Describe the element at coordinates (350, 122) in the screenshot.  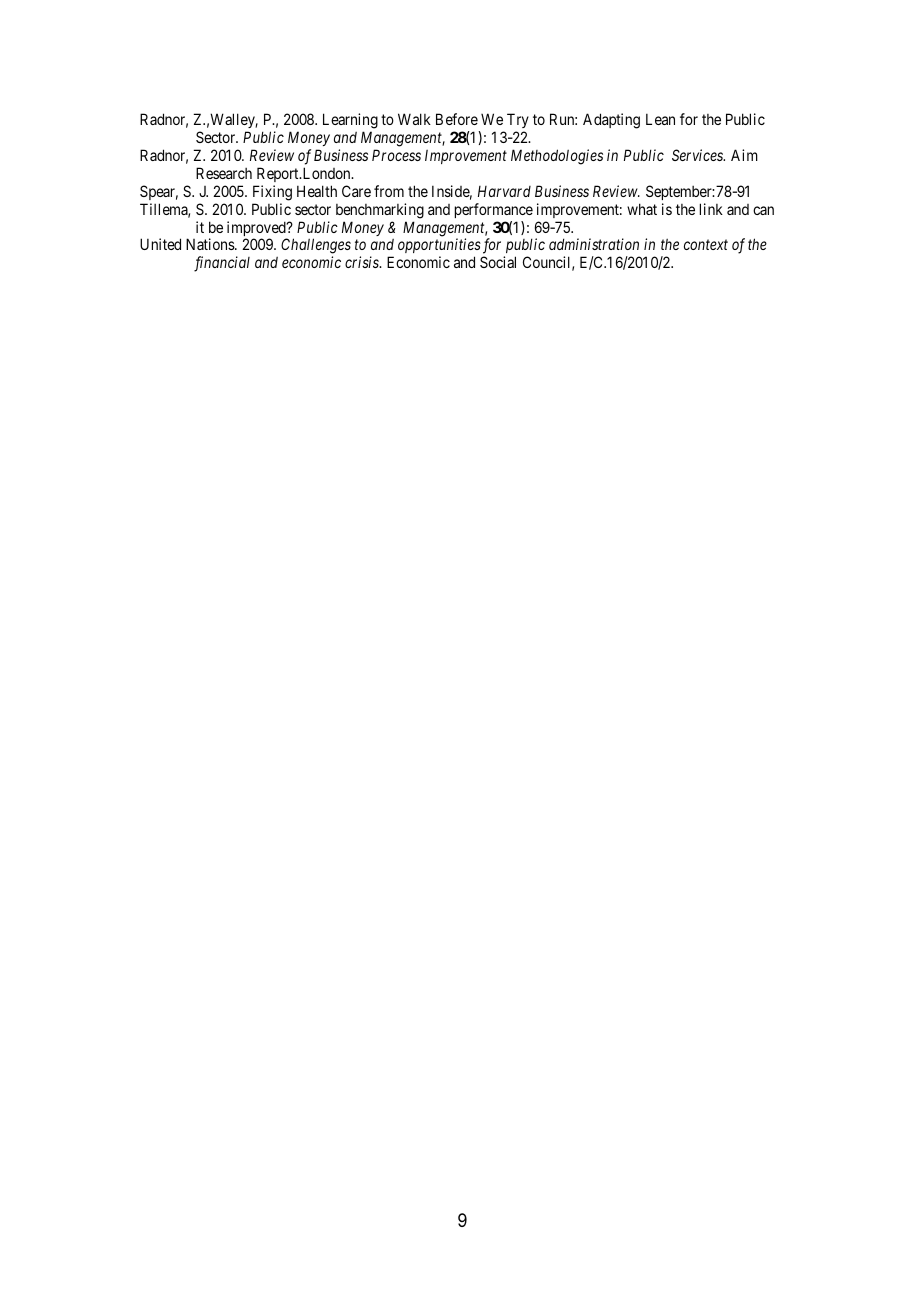
I see `Learning` at that location.
